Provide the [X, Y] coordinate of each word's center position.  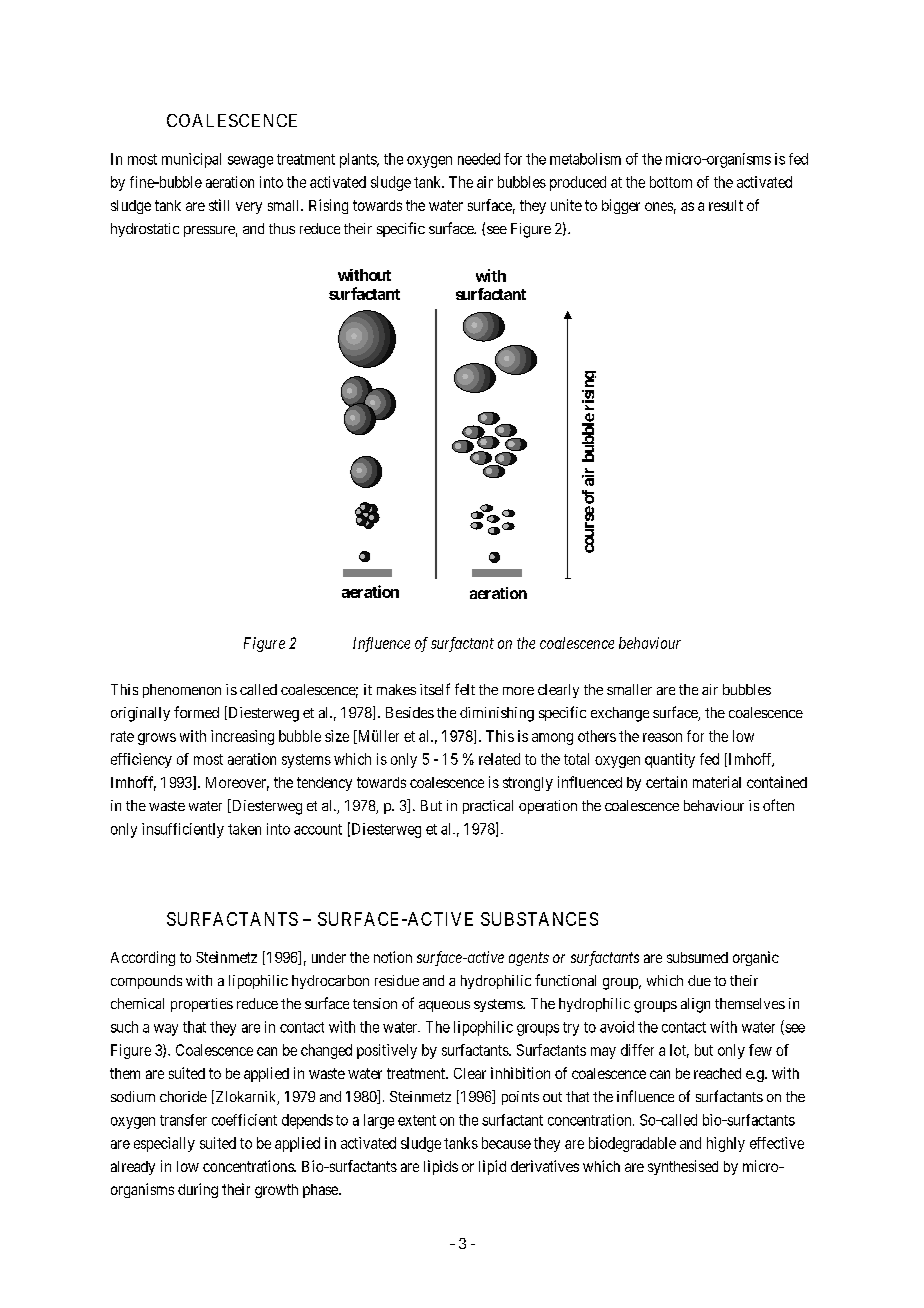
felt [465, 689]
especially [164, 1144]
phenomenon [182, 691]
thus [282, 228]
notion [393, 957]
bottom [671, 182]
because [506, 1143]
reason [662, 737]
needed [479, 159]
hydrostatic [145, 230]
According [143, 958]
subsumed [697, 957]
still [219, 205]
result [726, 205]
